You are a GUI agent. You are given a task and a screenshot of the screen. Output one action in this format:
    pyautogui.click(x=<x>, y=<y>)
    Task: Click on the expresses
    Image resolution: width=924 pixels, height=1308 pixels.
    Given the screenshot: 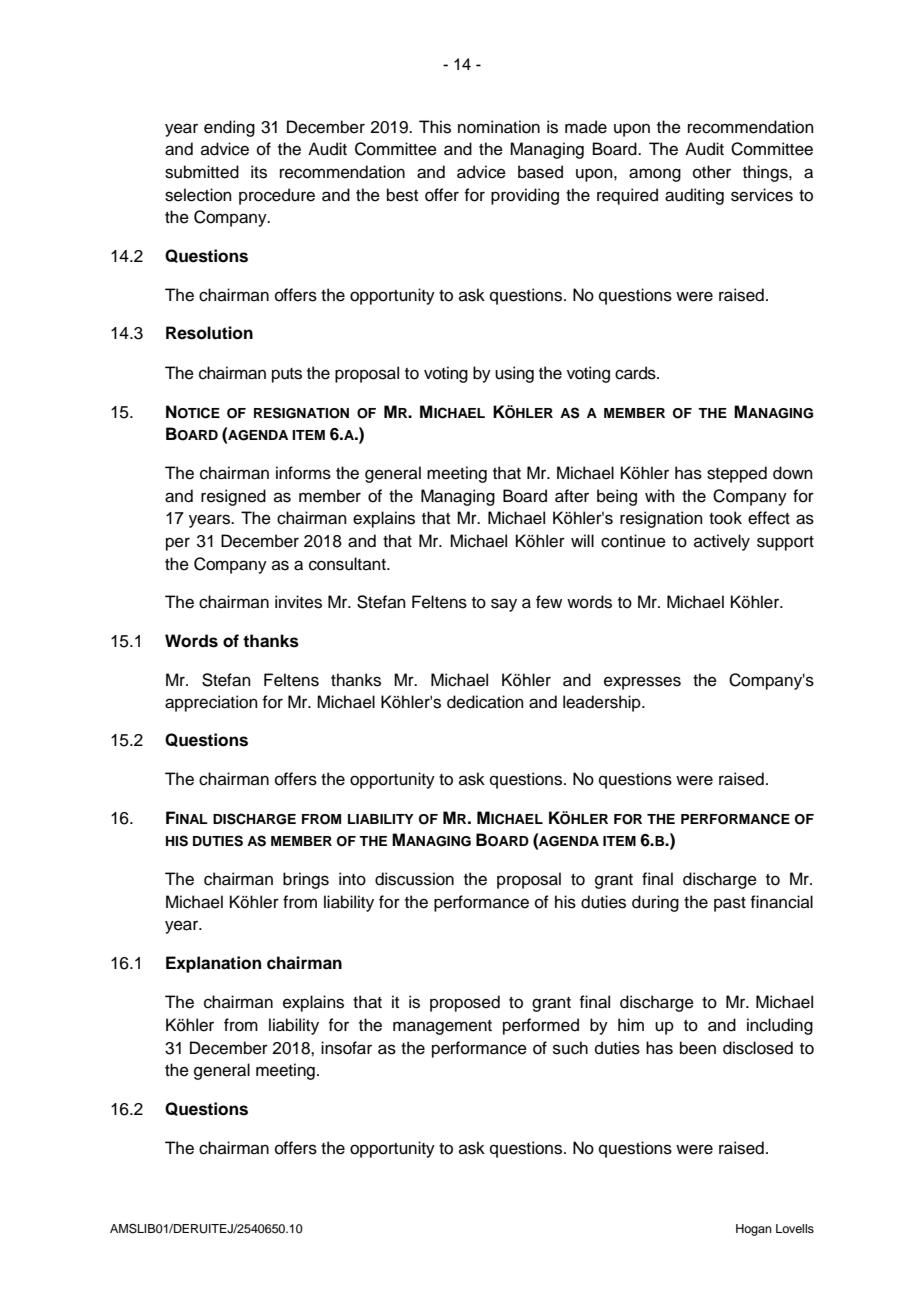 What is the action you would take?
    pyautogui.click(x=642, y=683)
